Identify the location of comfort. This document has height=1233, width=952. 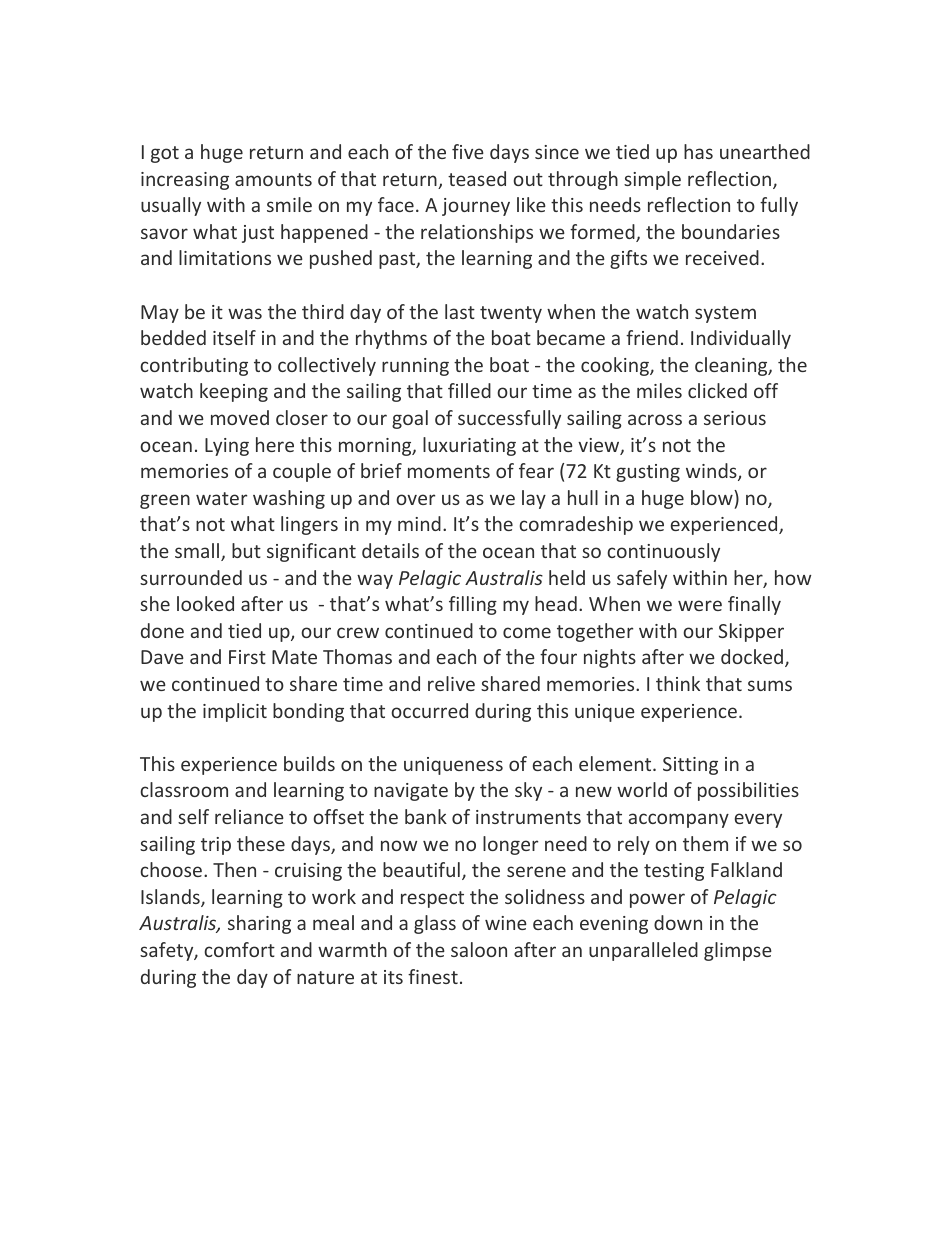
(239, 949).
